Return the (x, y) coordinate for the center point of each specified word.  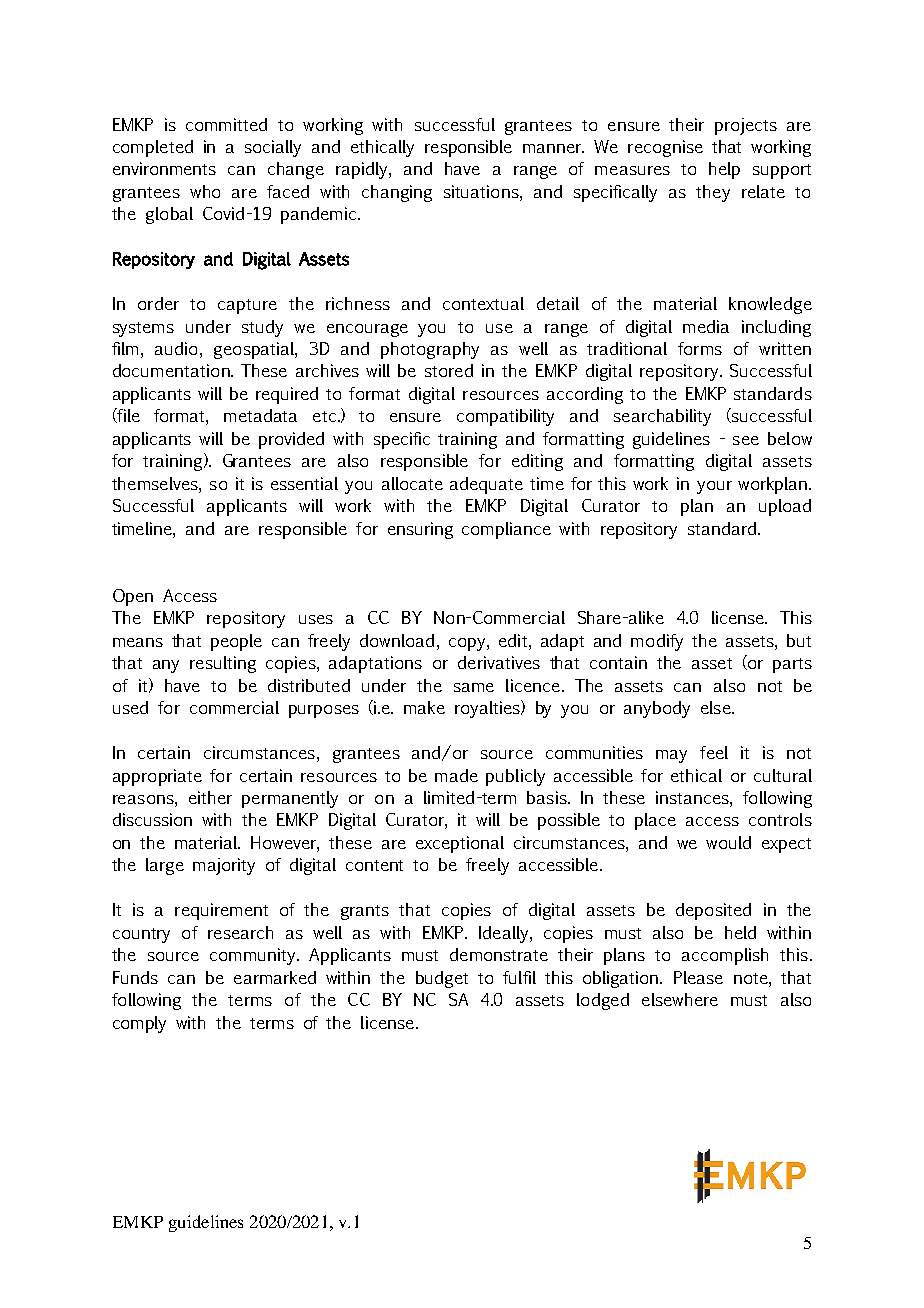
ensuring (420, 530)
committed (226, 124)
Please (698, 977)
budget (442, 979)
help (724, 170)
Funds (135, 977)
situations (482, 191)
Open (133, 597)
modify (657, 642)
